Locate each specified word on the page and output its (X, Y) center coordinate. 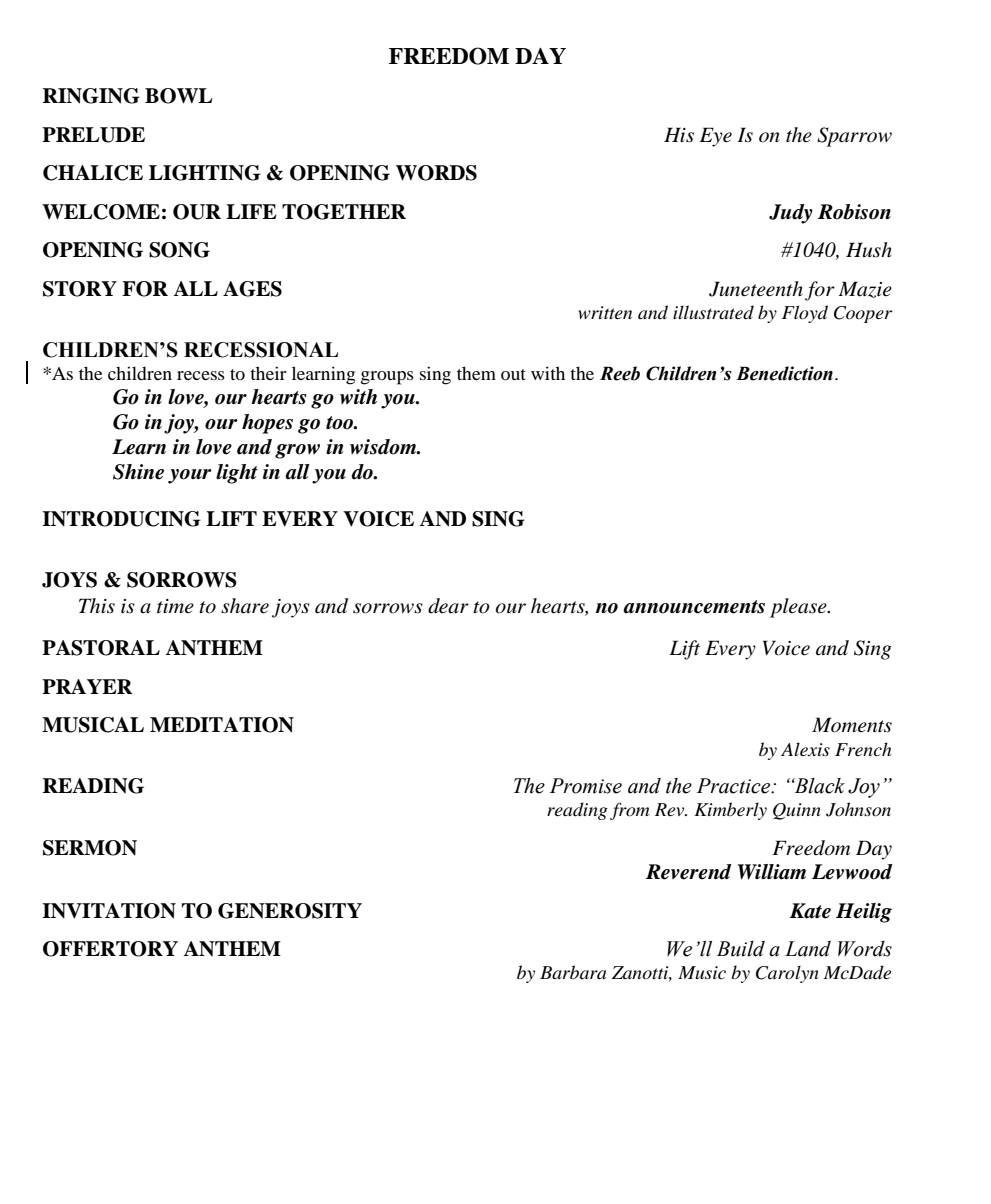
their (268, 373)
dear (448, 606)
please (799, 608)
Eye (716, 137)
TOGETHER (344, 212)
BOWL (179, 96)
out (513, 374)
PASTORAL (101, 648)
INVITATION (109, 911)
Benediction (784, 373)
